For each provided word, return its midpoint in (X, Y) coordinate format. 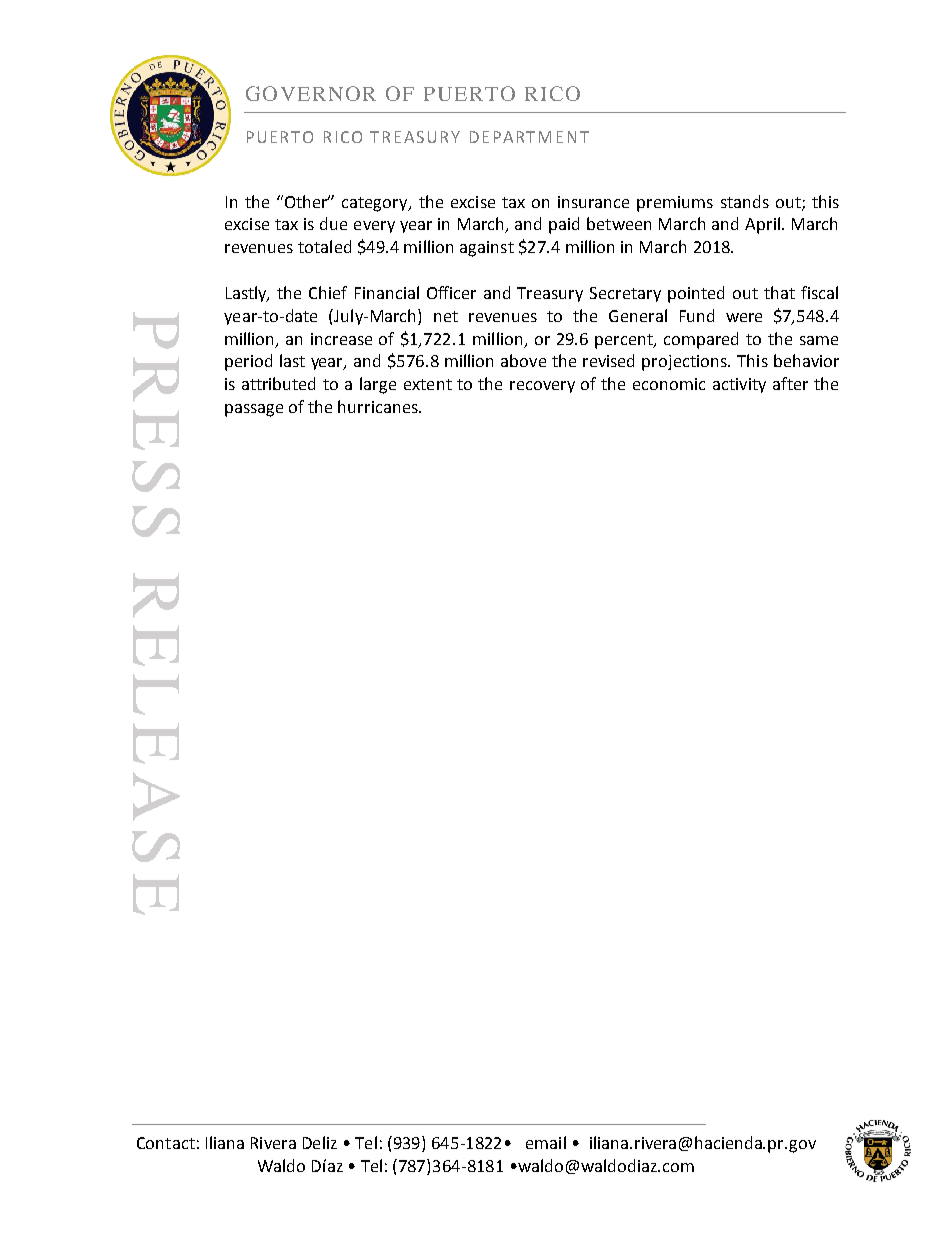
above (523, 360)
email (546, 1142)
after (790, 383)
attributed (278, 383)
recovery (542, 387)
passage (254, 410)
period (248, 362)
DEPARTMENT (529, 137)
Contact (166, 1143)
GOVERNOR (311, 93)
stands (745, 201)
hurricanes (379, 406)
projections (685, 363)
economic (669, 384)
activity (739, 385)
